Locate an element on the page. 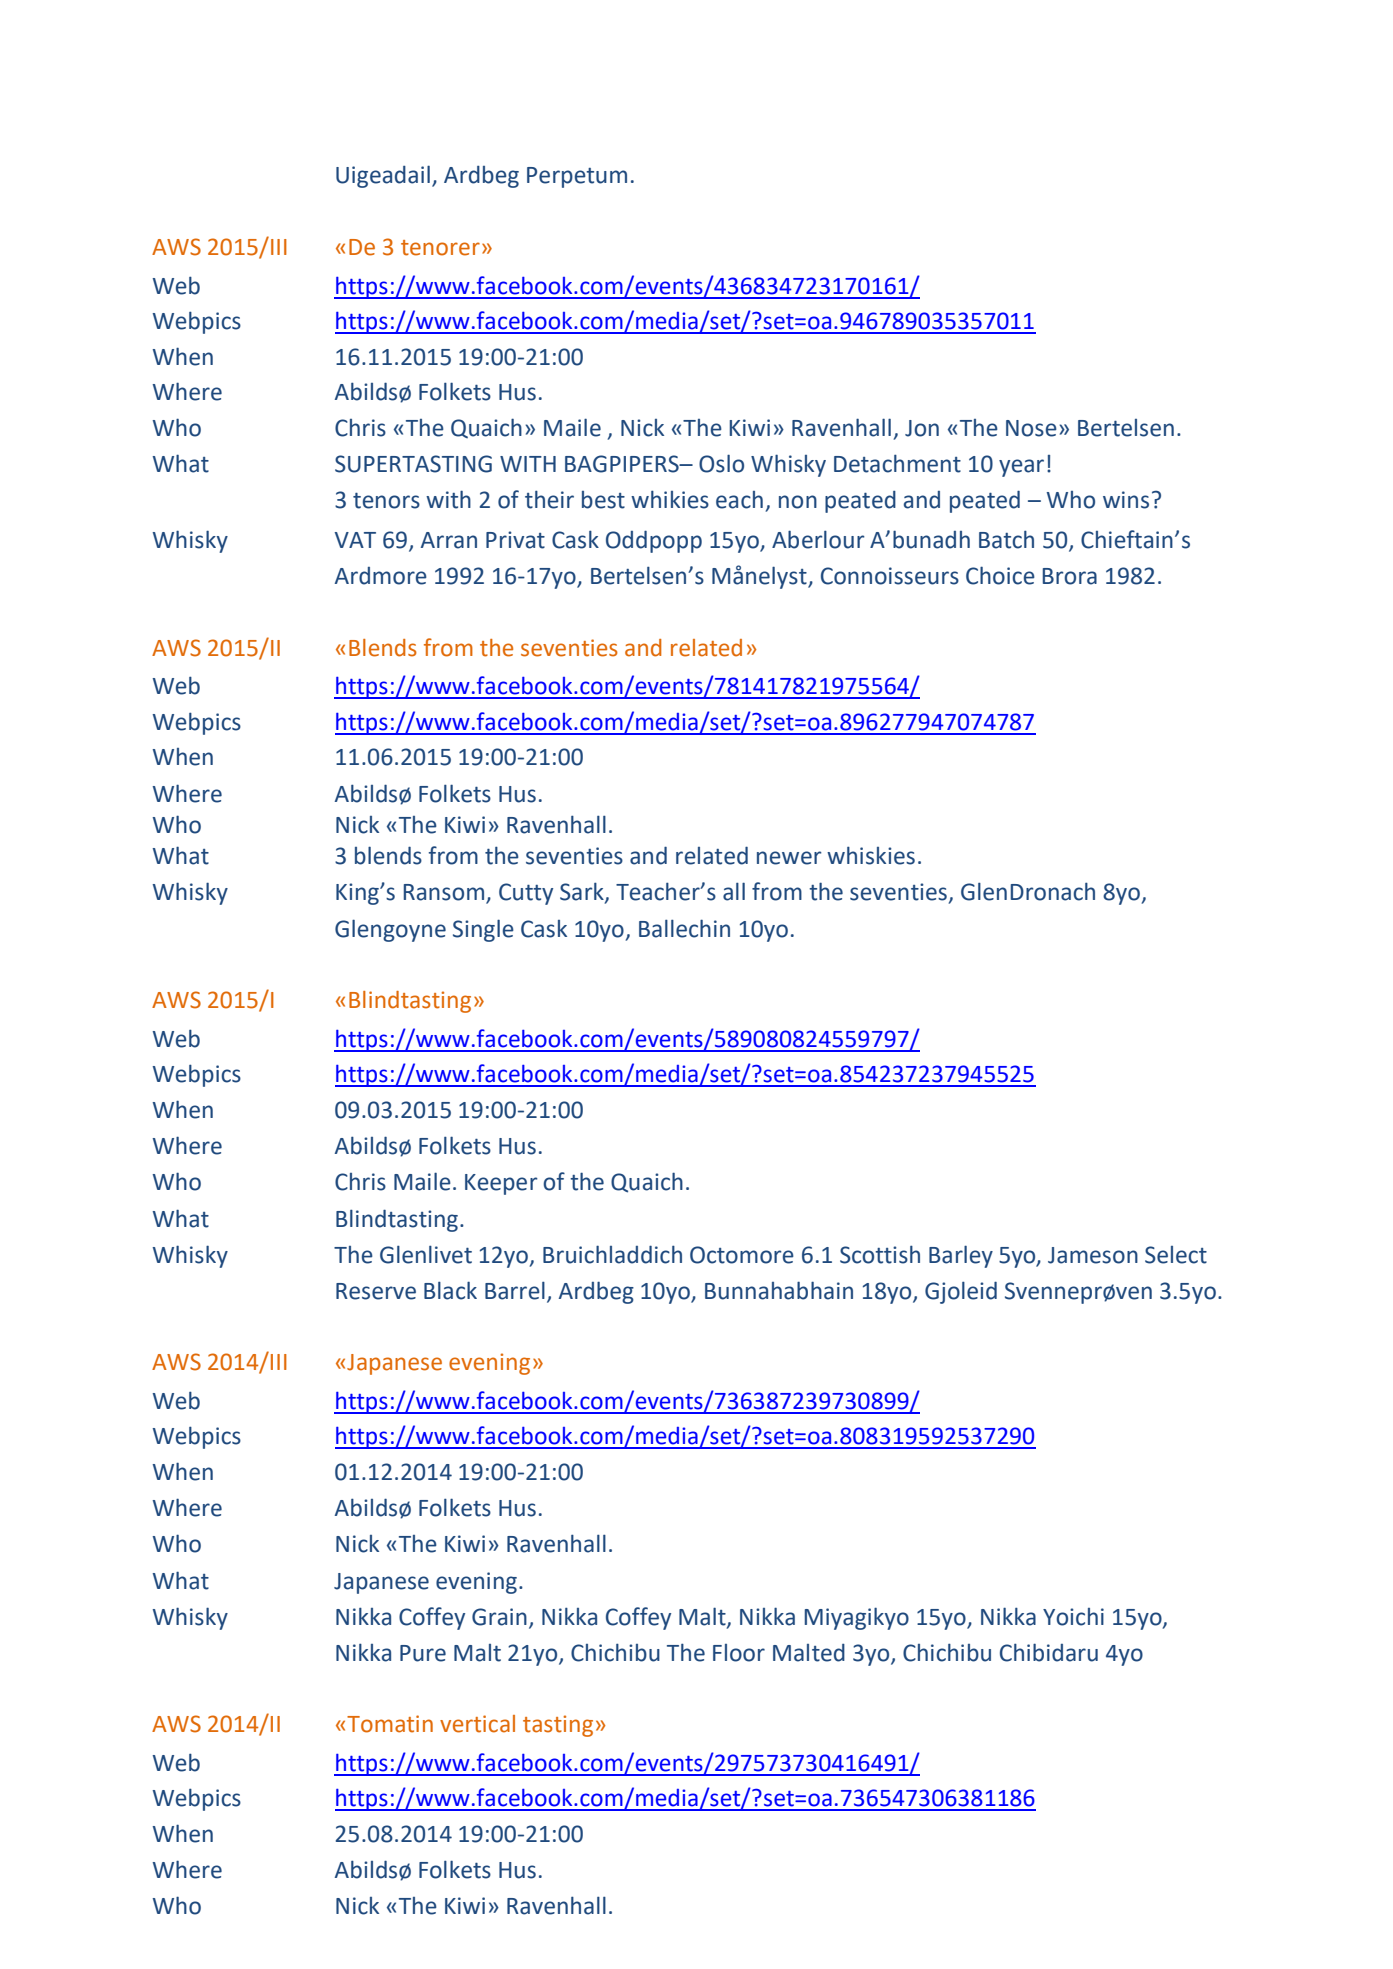  non is located at coordinates (798, 502).
